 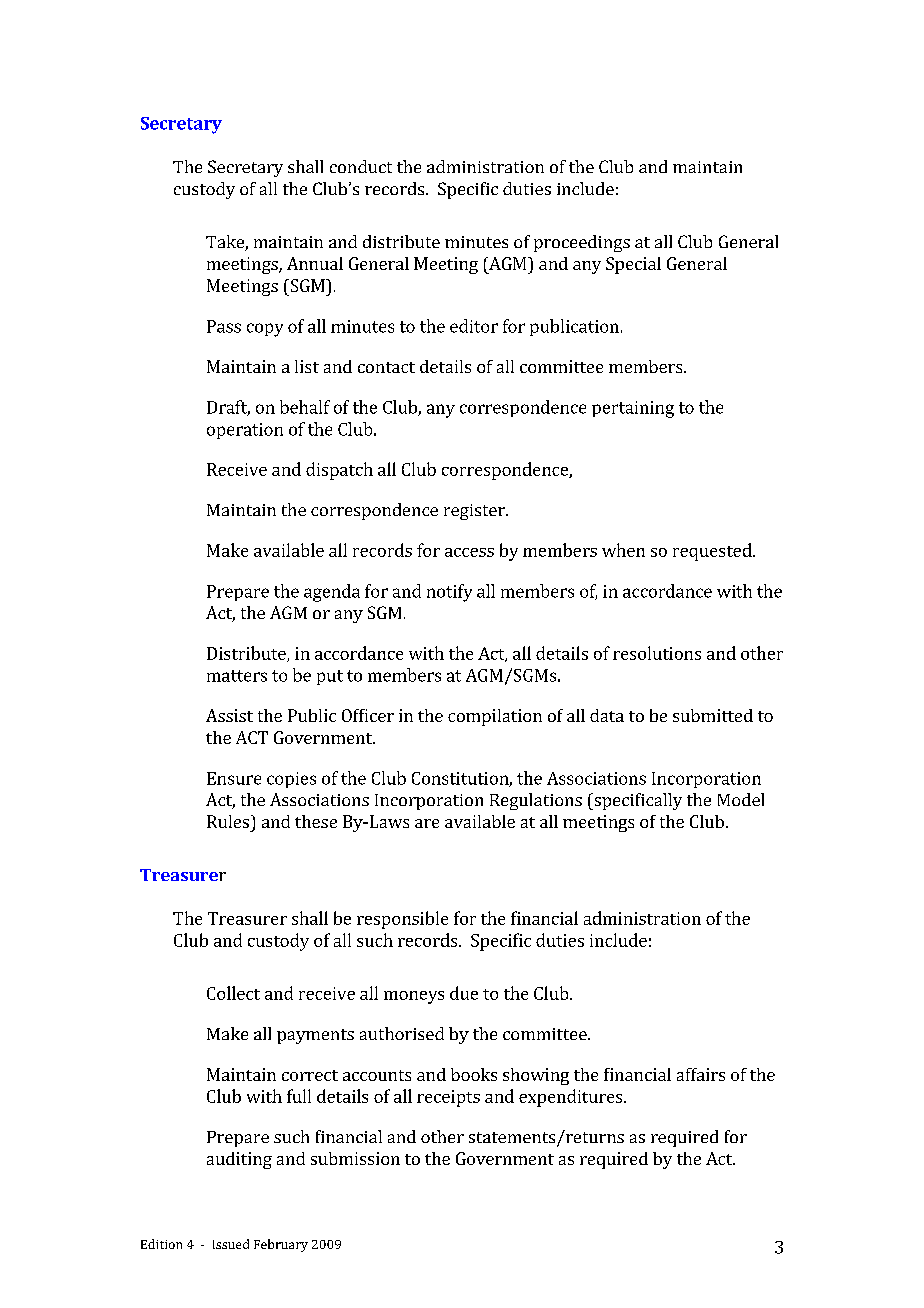 What do you see at coordinates (495, 717) in the screenshot?
I see `compilation` at bounding box center [495, 717].
